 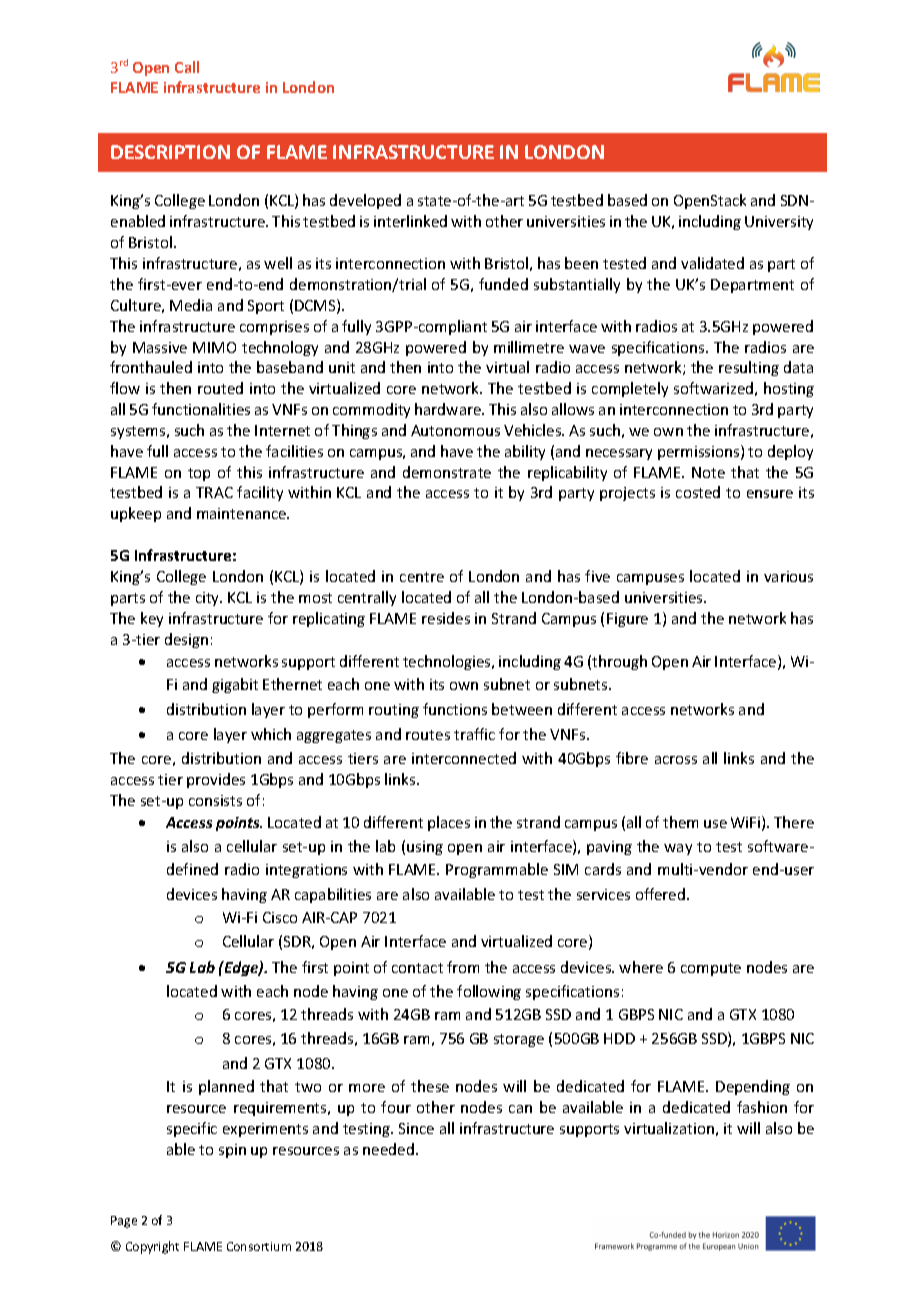 I want to click on Copyright, so click(x=152, y=1247).
